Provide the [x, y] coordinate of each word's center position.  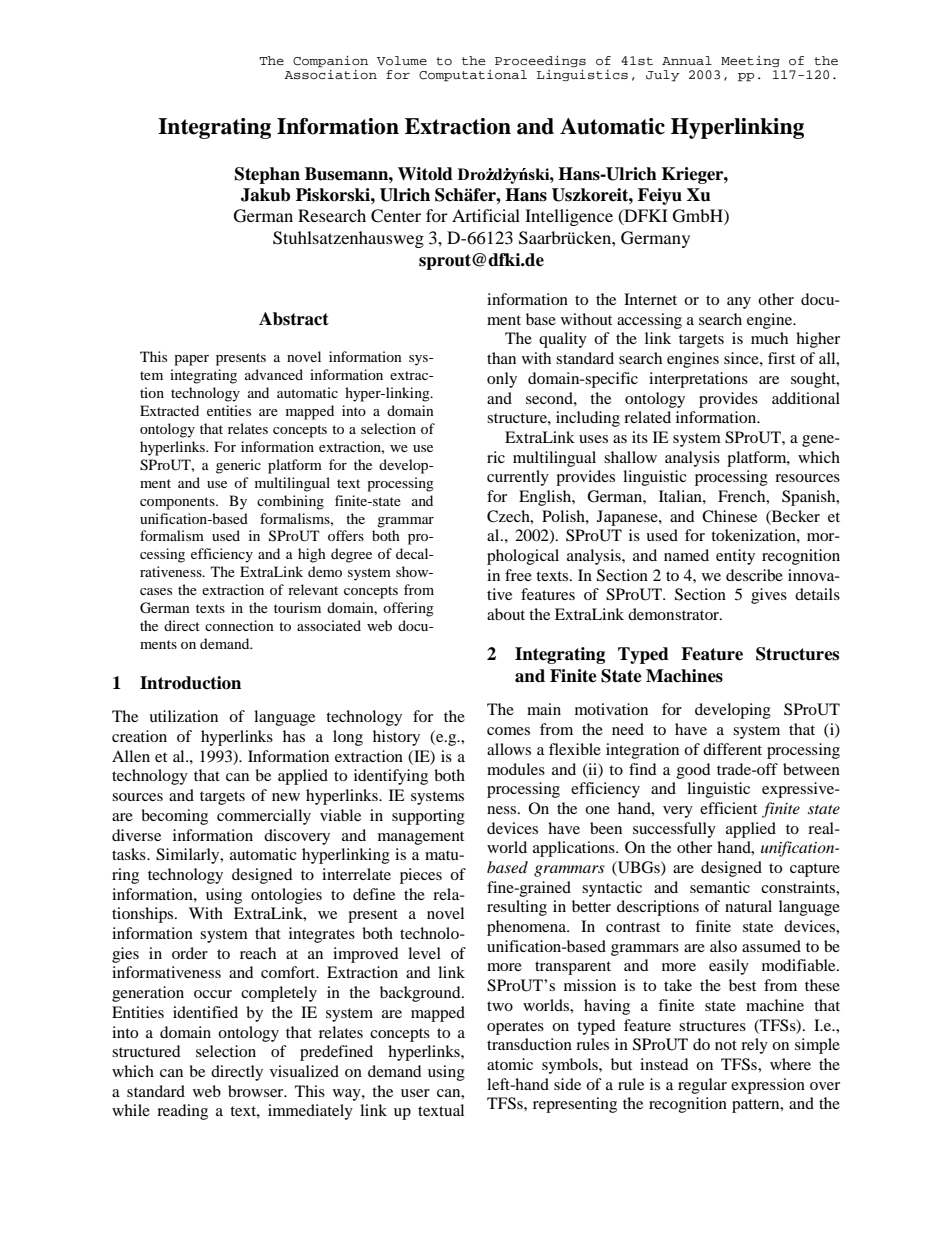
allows [509, 749]
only [502, 380]
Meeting [750, 61]
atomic [510, 1064]
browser [257, 1091]
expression [768, 1086]
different [732, 749]
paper [191, 360]
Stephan [267, 175]
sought [814, 380]
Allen [131, 756]
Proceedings [540, 61]
